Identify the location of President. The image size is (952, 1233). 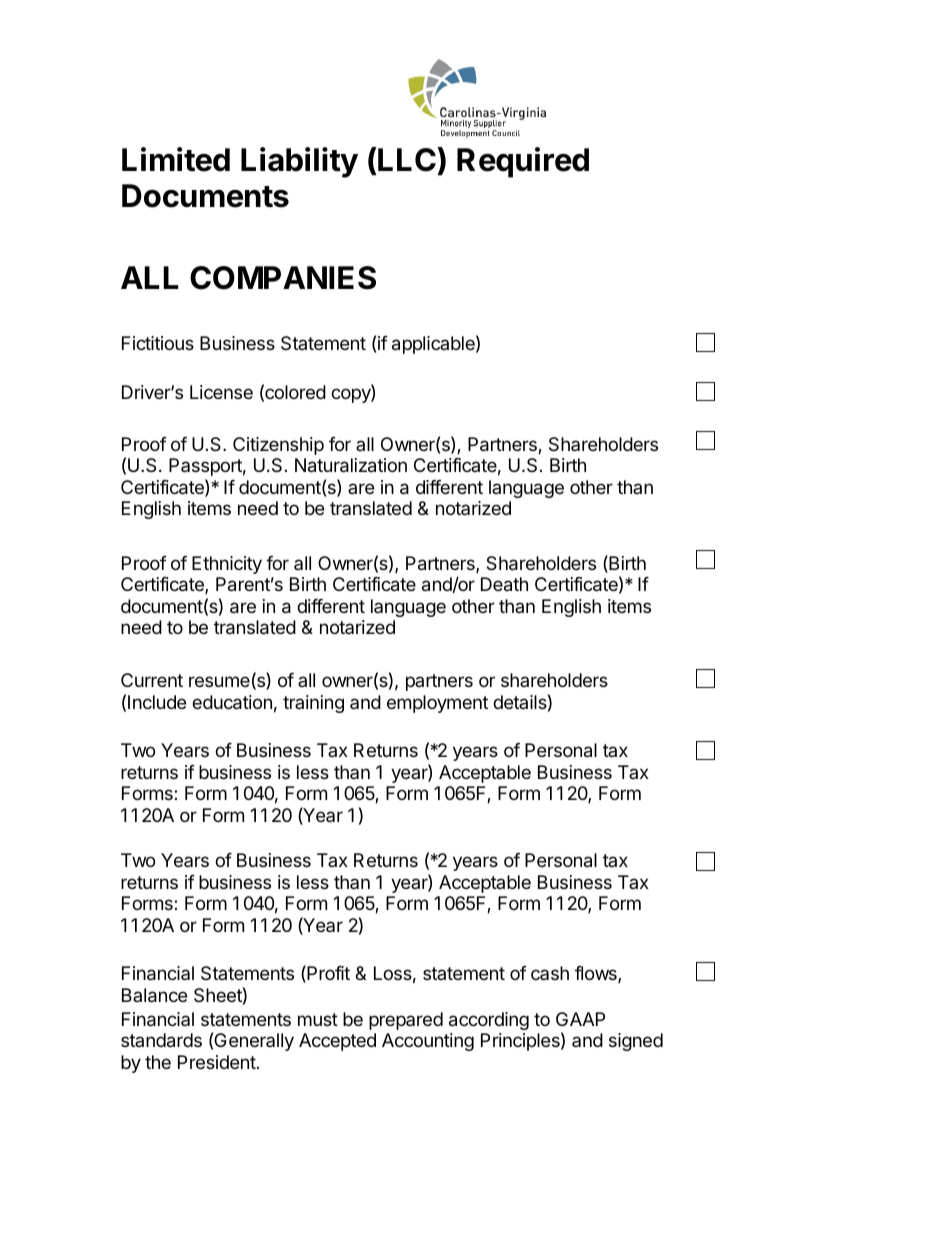
(217, 1062).
